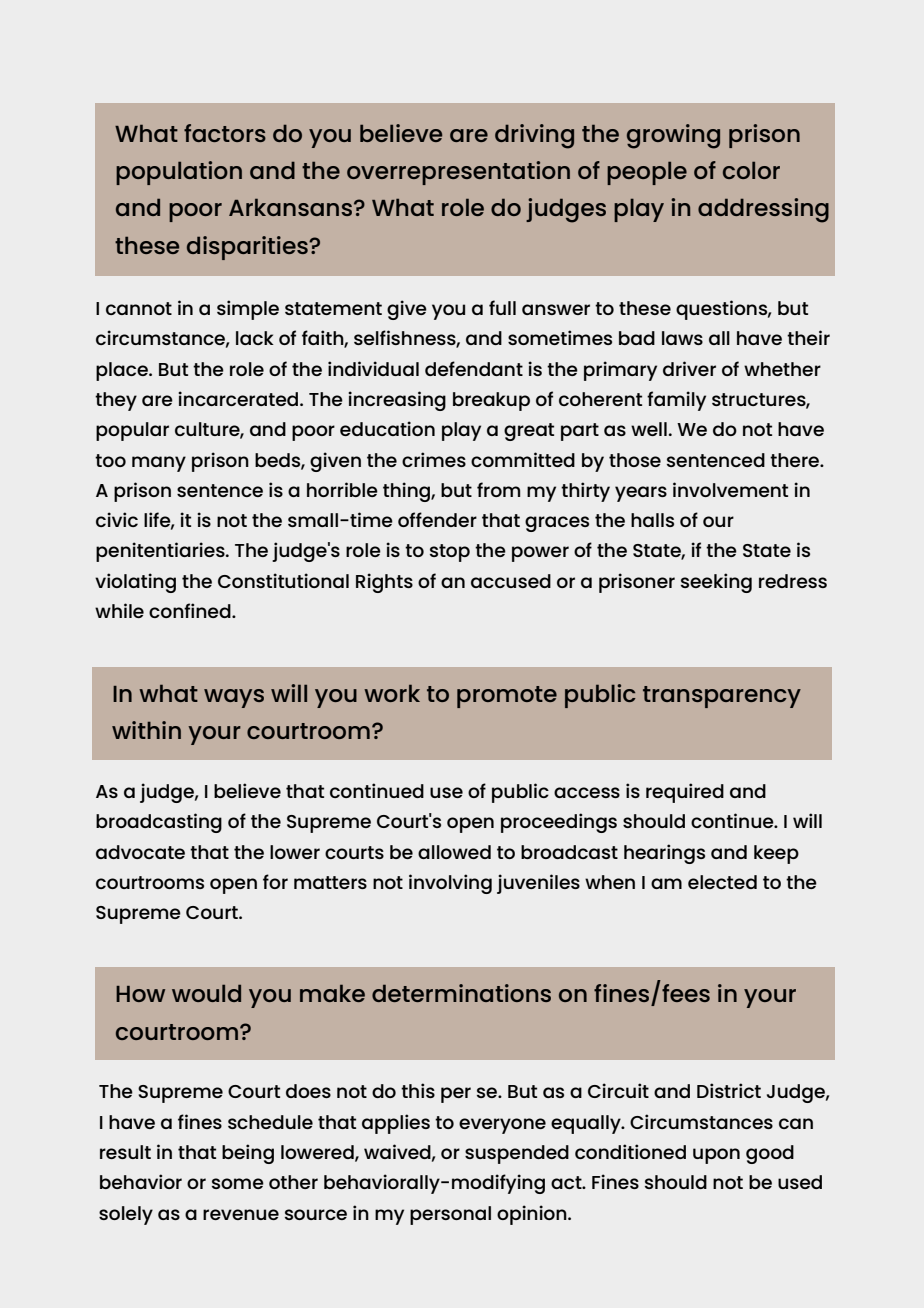  Describe the element at coordinates (234, 698) in the screenshot. I see `ways` at that location.
